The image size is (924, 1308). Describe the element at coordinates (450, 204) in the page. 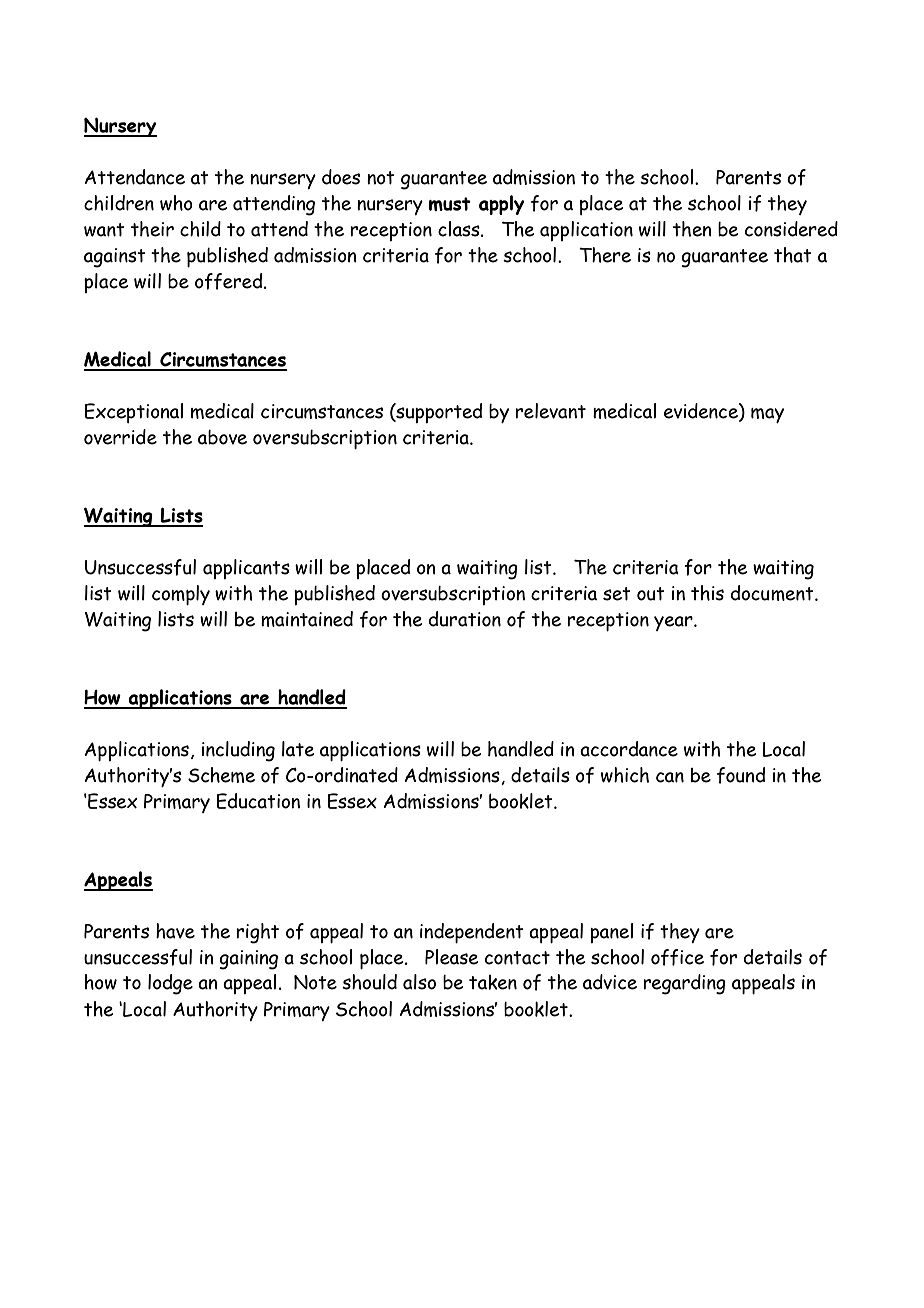

I see `must` at that location.
